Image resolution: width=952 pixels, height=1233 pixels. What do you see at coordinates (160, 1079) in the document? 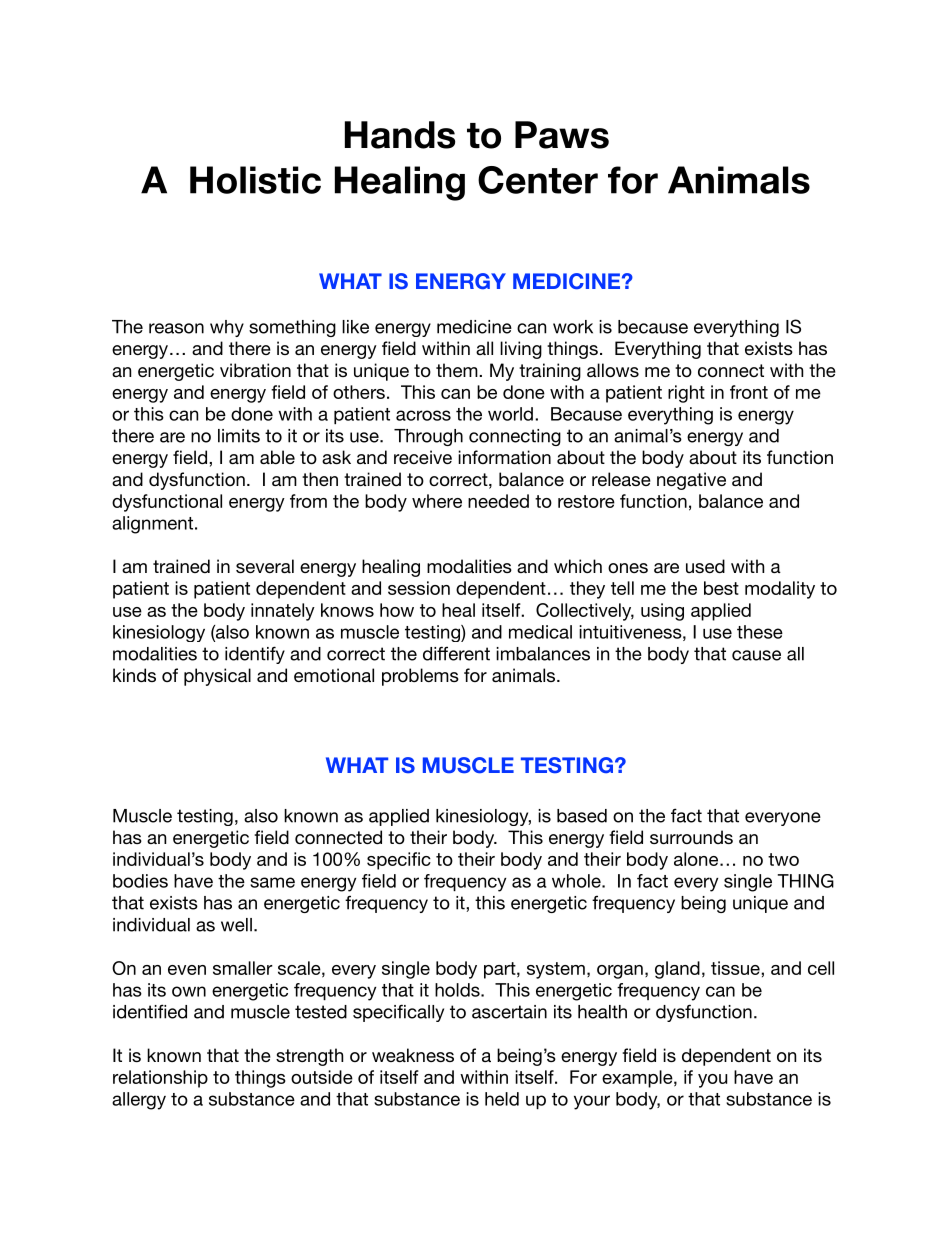
I see `relationship` at bounding box center [160, 1079].
